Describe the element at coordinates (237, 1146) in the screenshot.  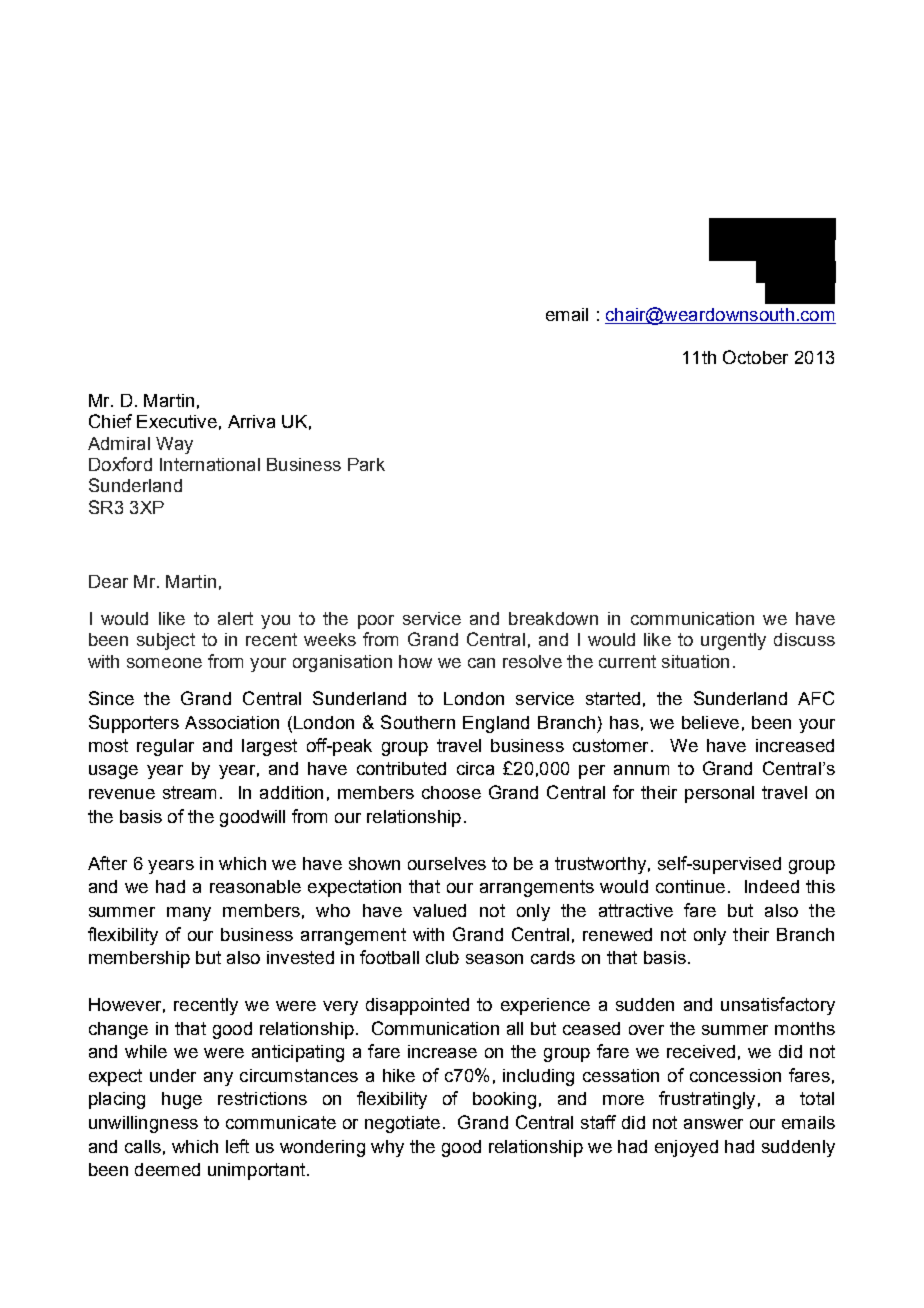
I see `left` at that location.
